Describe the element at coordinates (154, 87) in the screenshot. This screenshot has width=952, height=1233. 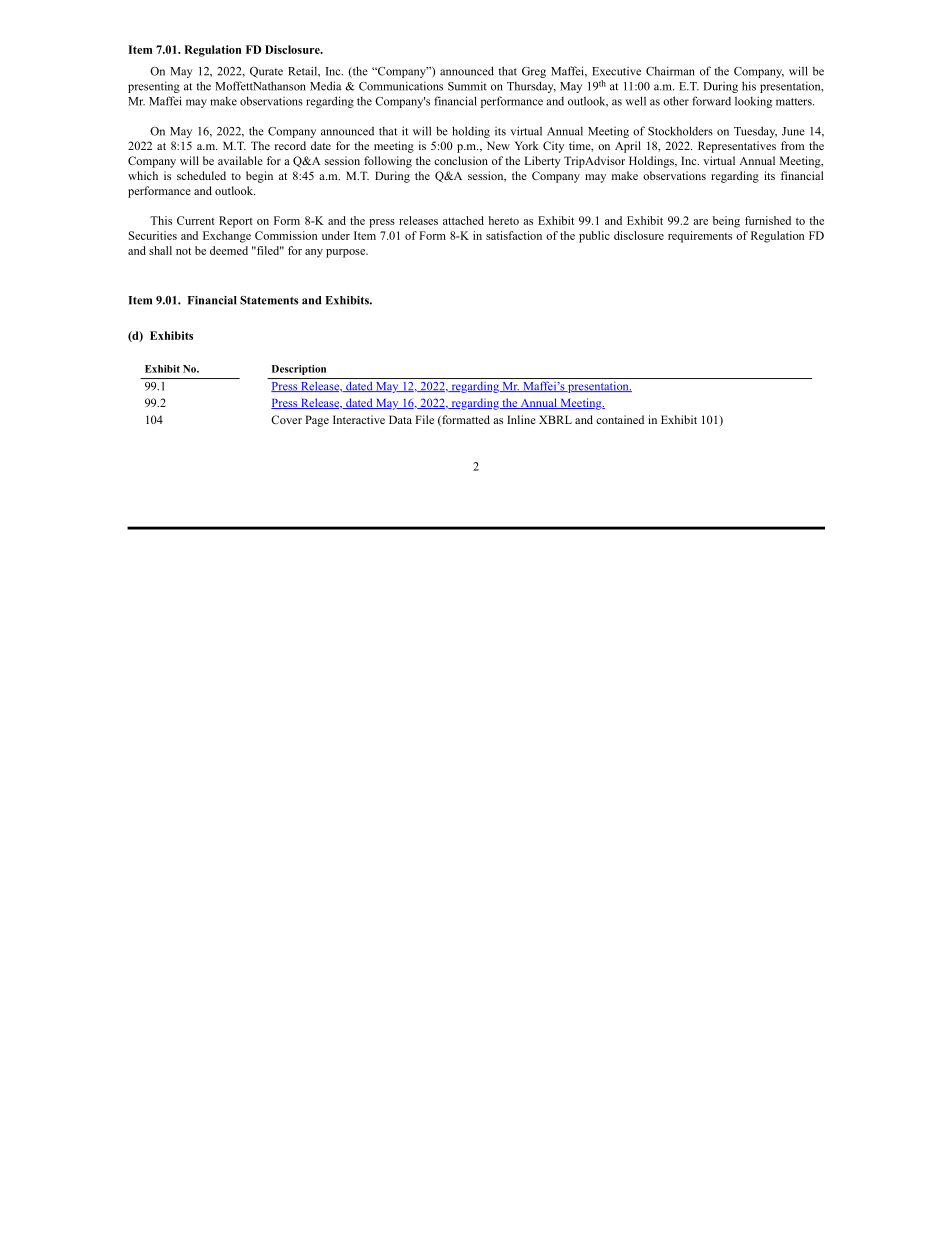
I see `presenting` at that location.
